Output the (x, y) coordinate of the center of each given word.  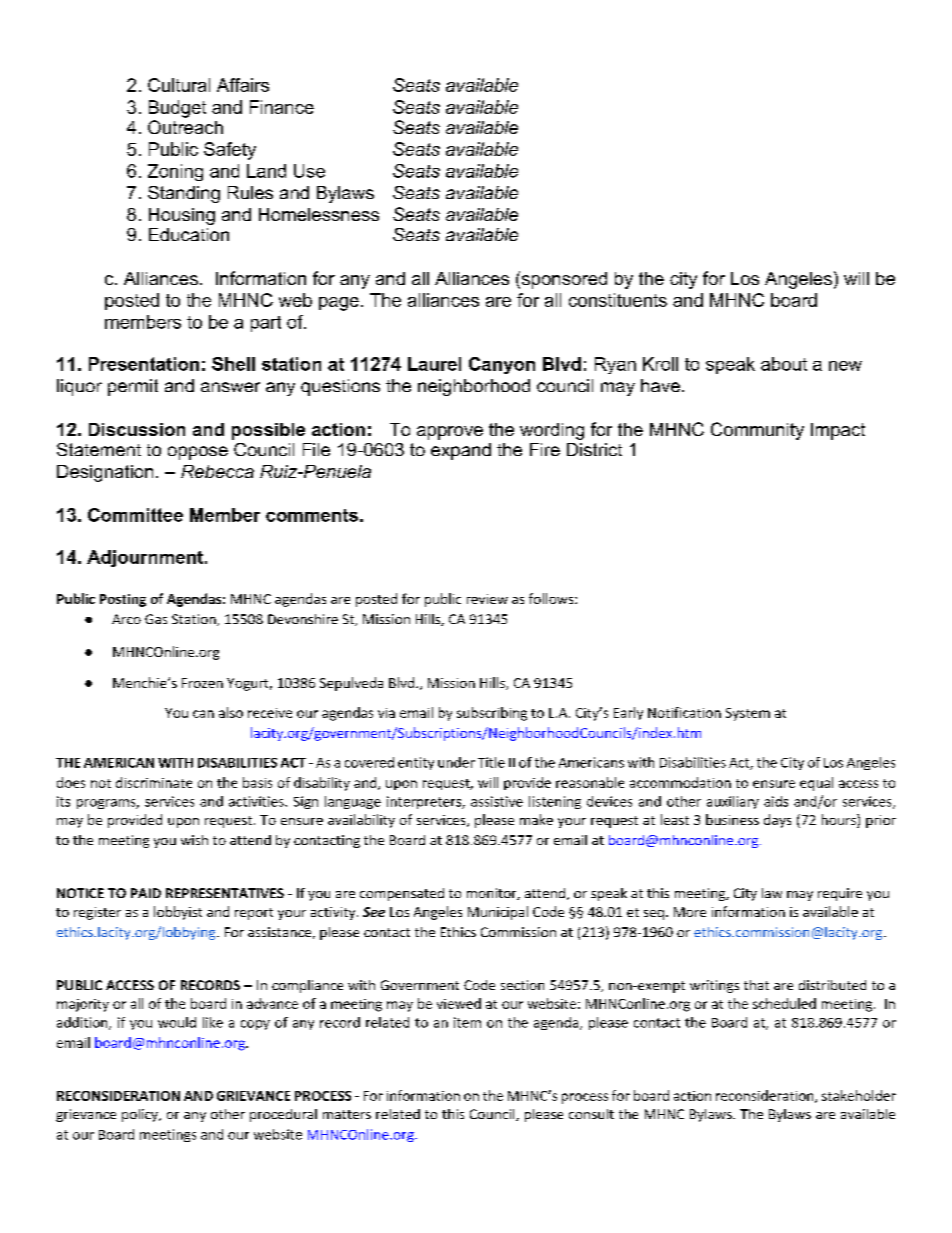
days (777, 821)
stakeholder (859, 1095)
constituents (618, 300)
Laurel (434, 364)
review (487, 599)
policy (141, 1115)
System (748, 714)
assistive (497, 801)
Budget (177, 109)
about (784, 364)
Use (309, 171)
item (467, 1022)
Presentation (144, 364)
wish (194, 840)
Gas (156, 619)
